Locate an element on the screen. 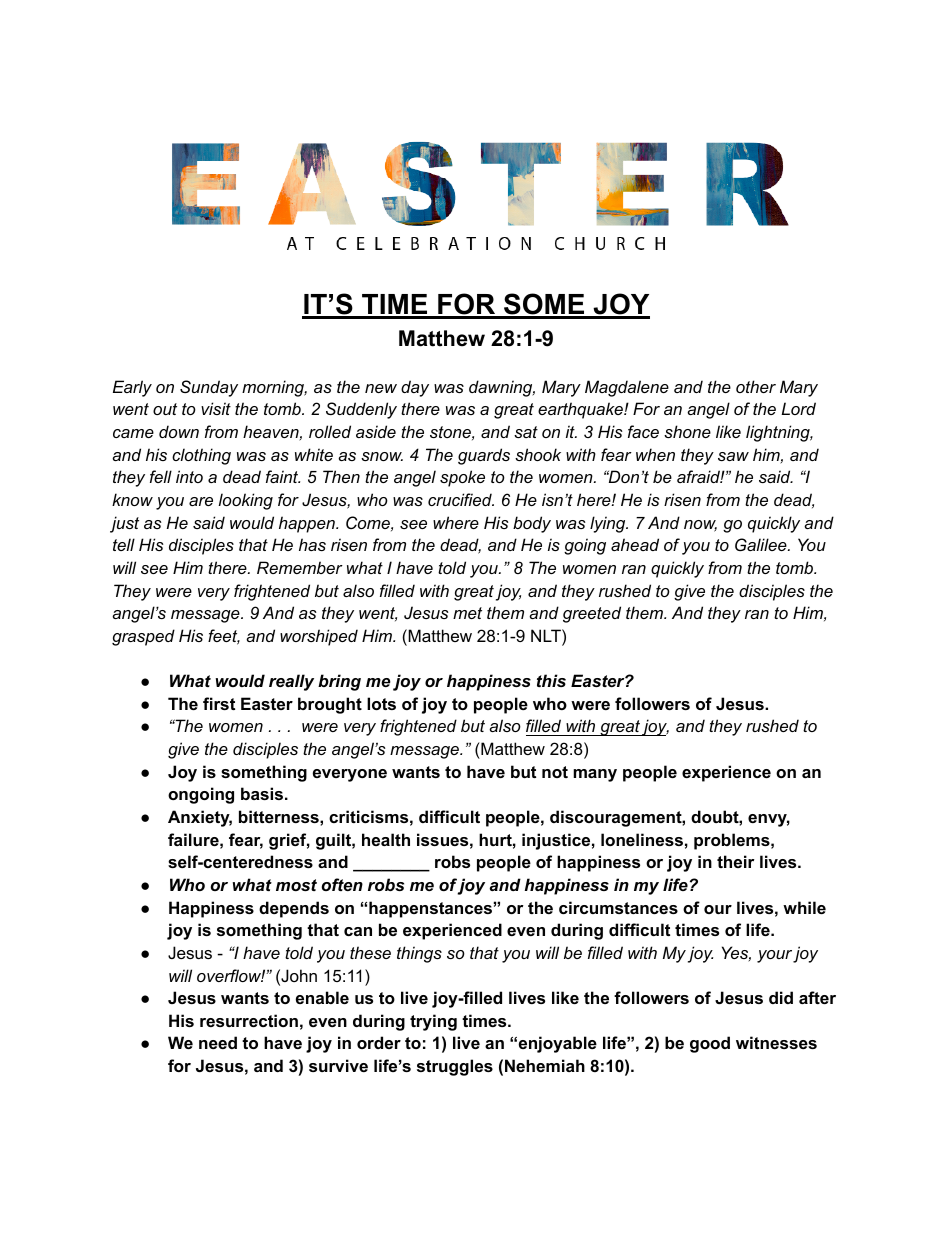  most is located at coordinates (296, 885).
